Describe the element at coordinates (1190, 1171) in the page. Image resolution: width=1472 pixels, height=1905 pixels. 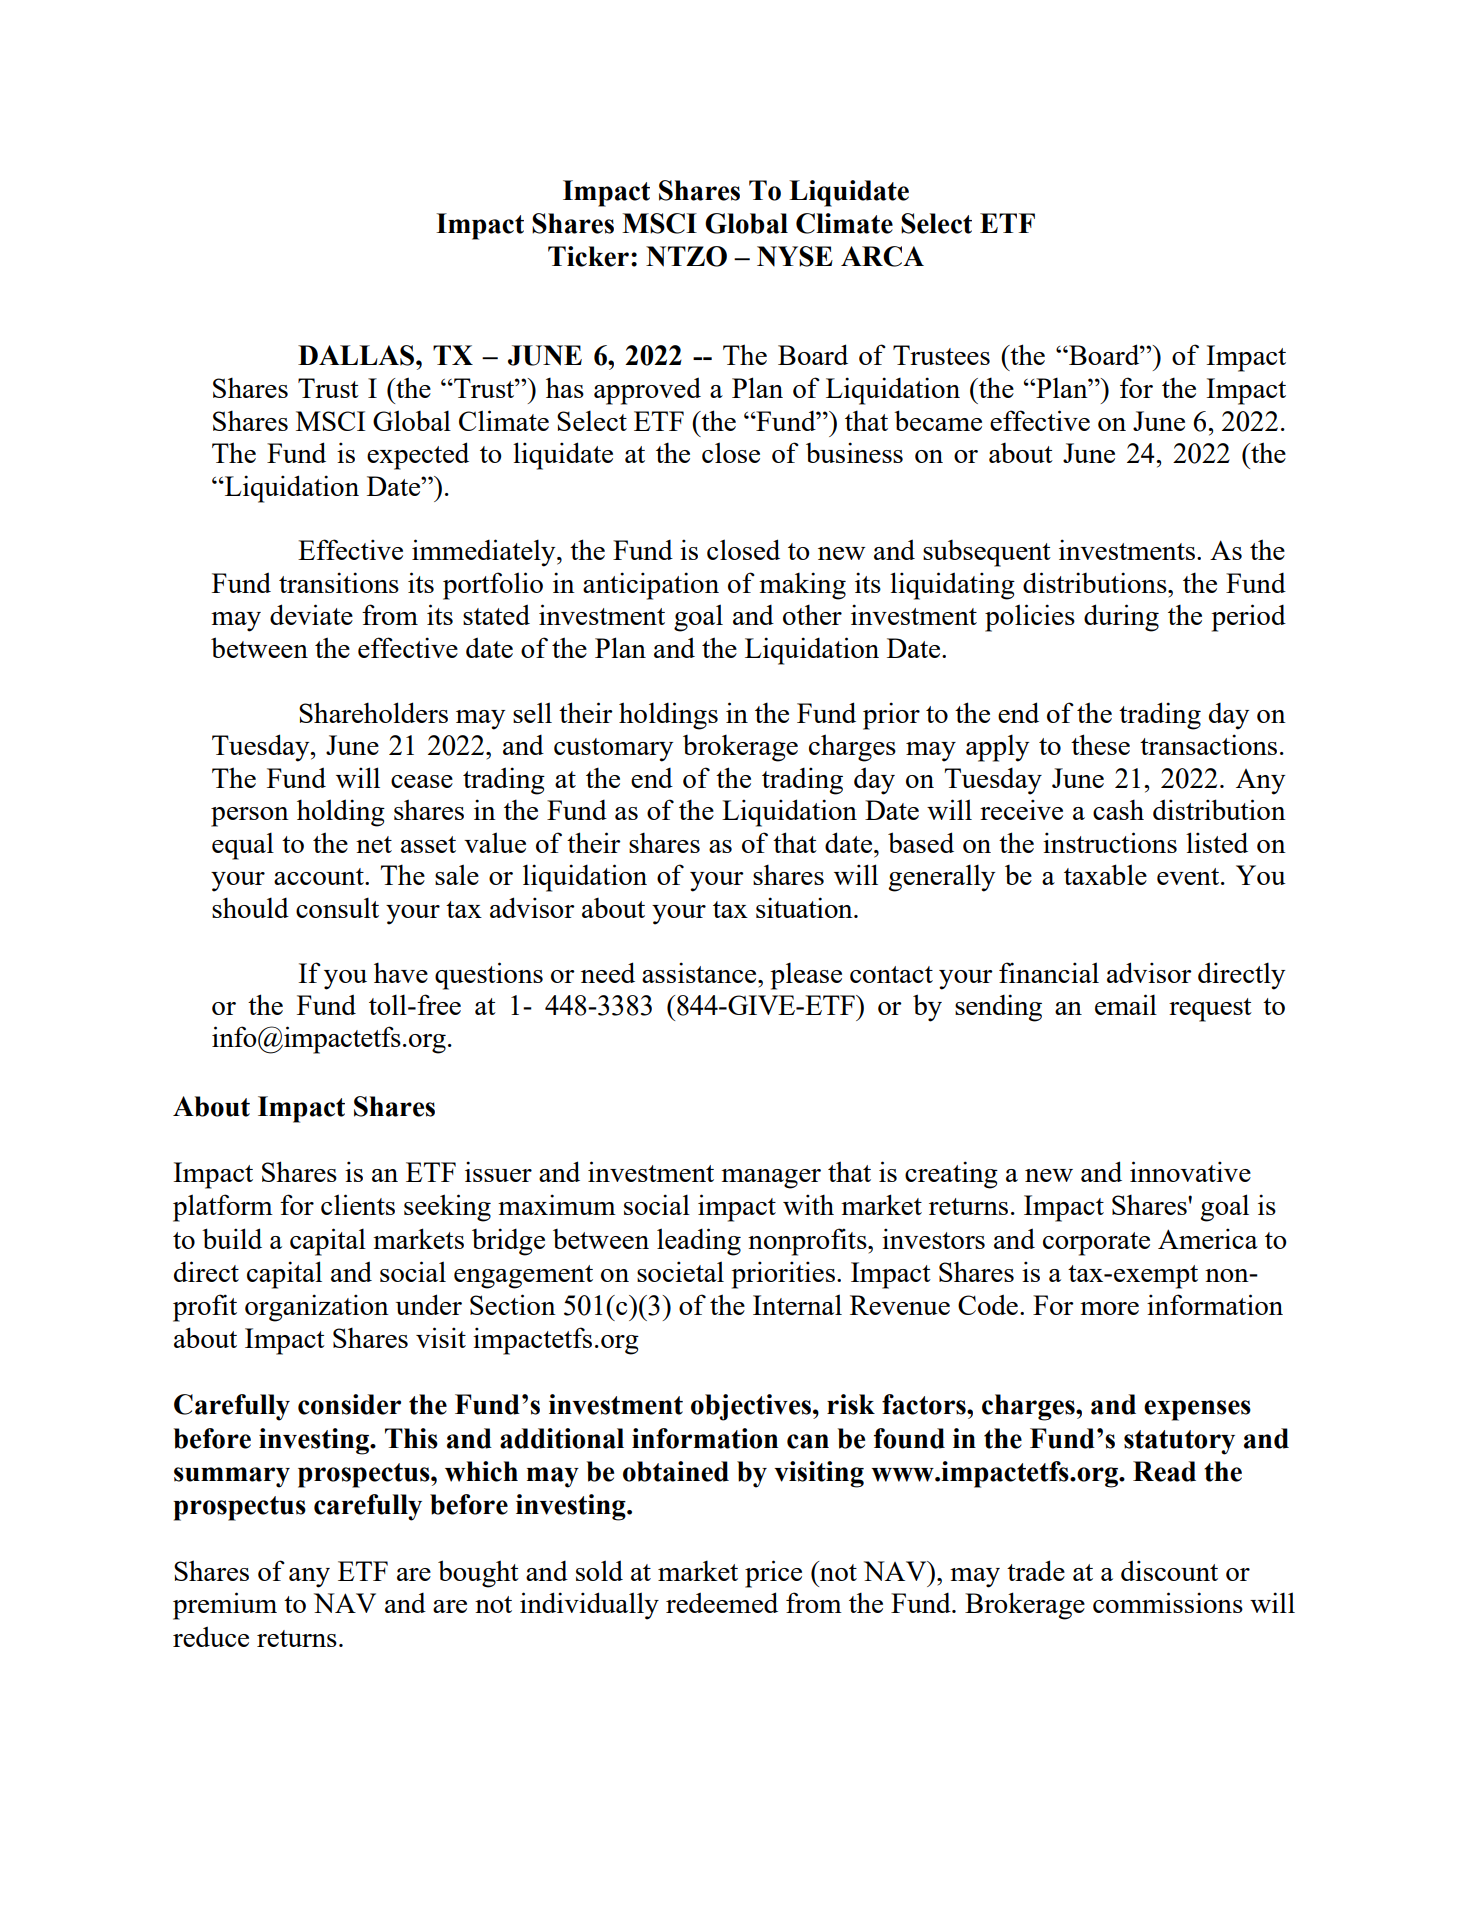
I see `innovative` at that location.
